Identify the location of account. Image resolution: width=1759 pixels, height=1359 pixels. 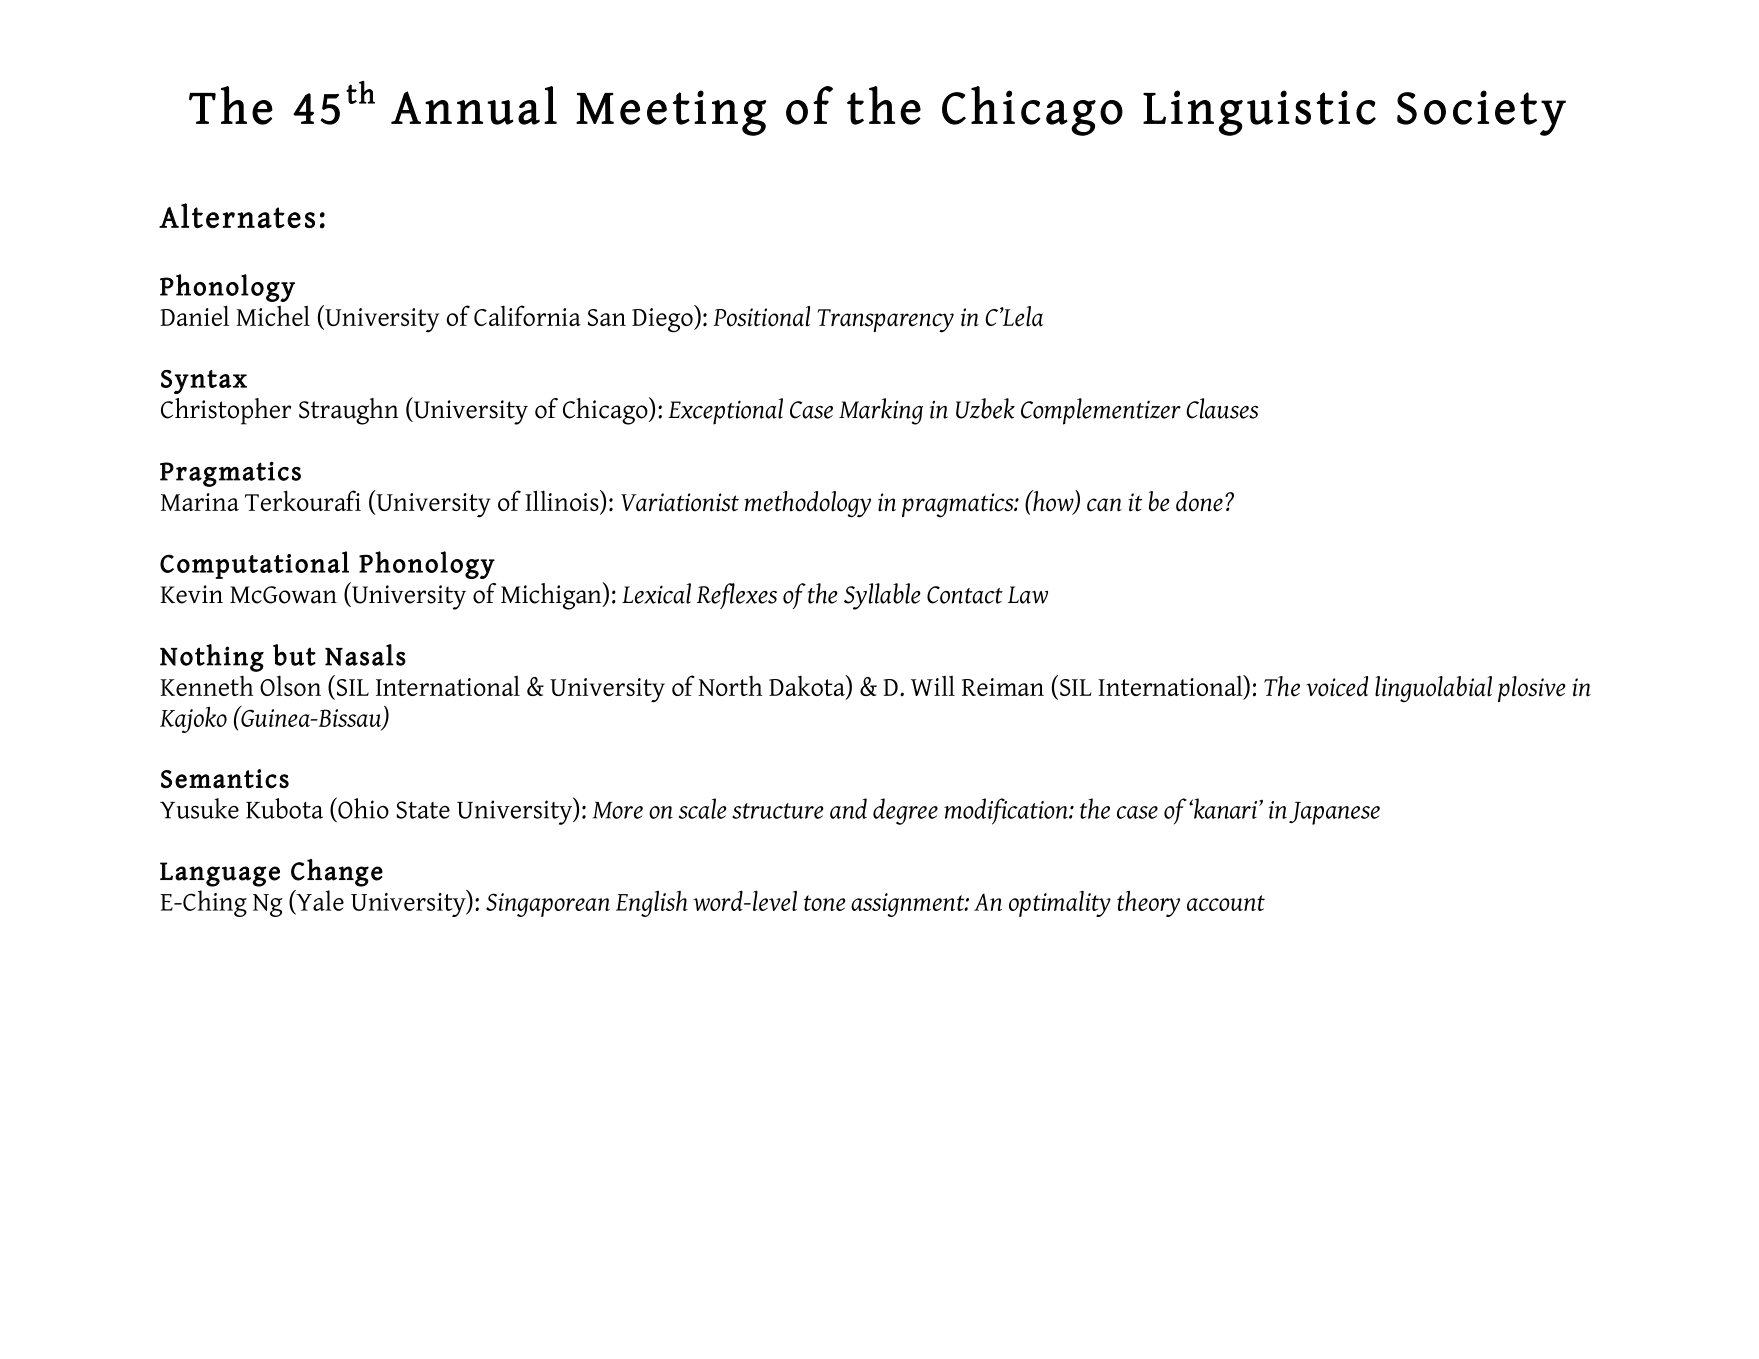
(1226, 903).
